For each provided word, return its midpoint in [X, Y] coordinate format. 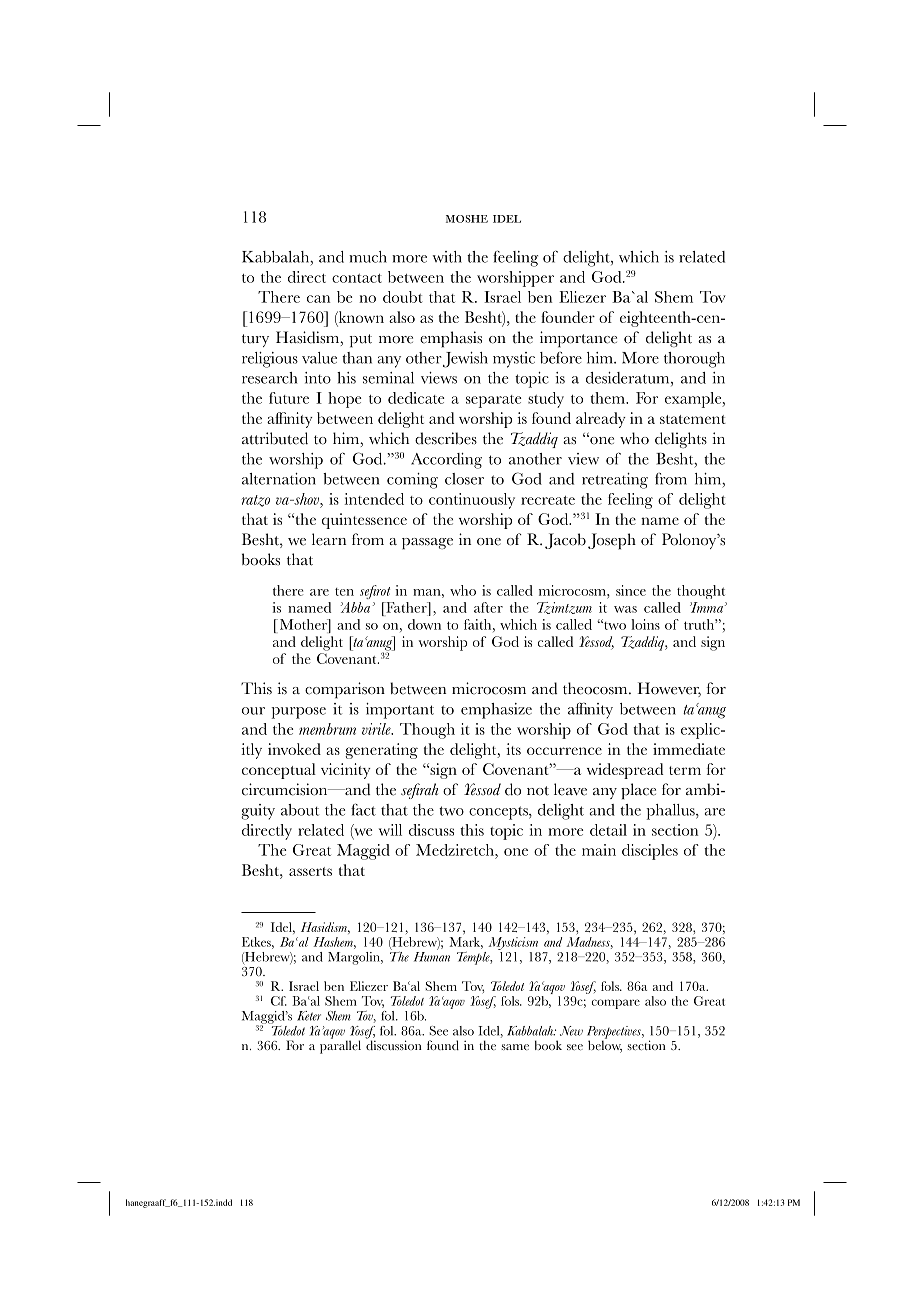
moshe [467, 219]
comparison [345, 690]
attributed [275, 438]
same [515, 1047]
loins [645, 624]
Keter [309, 1016]
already [601, 420]
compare [615, 1004]
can [318, 299]
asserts [310, 871]
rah [428, 789]
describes [446, 438]
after [488, 607]
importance [578, 339]
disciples [650, 852]
